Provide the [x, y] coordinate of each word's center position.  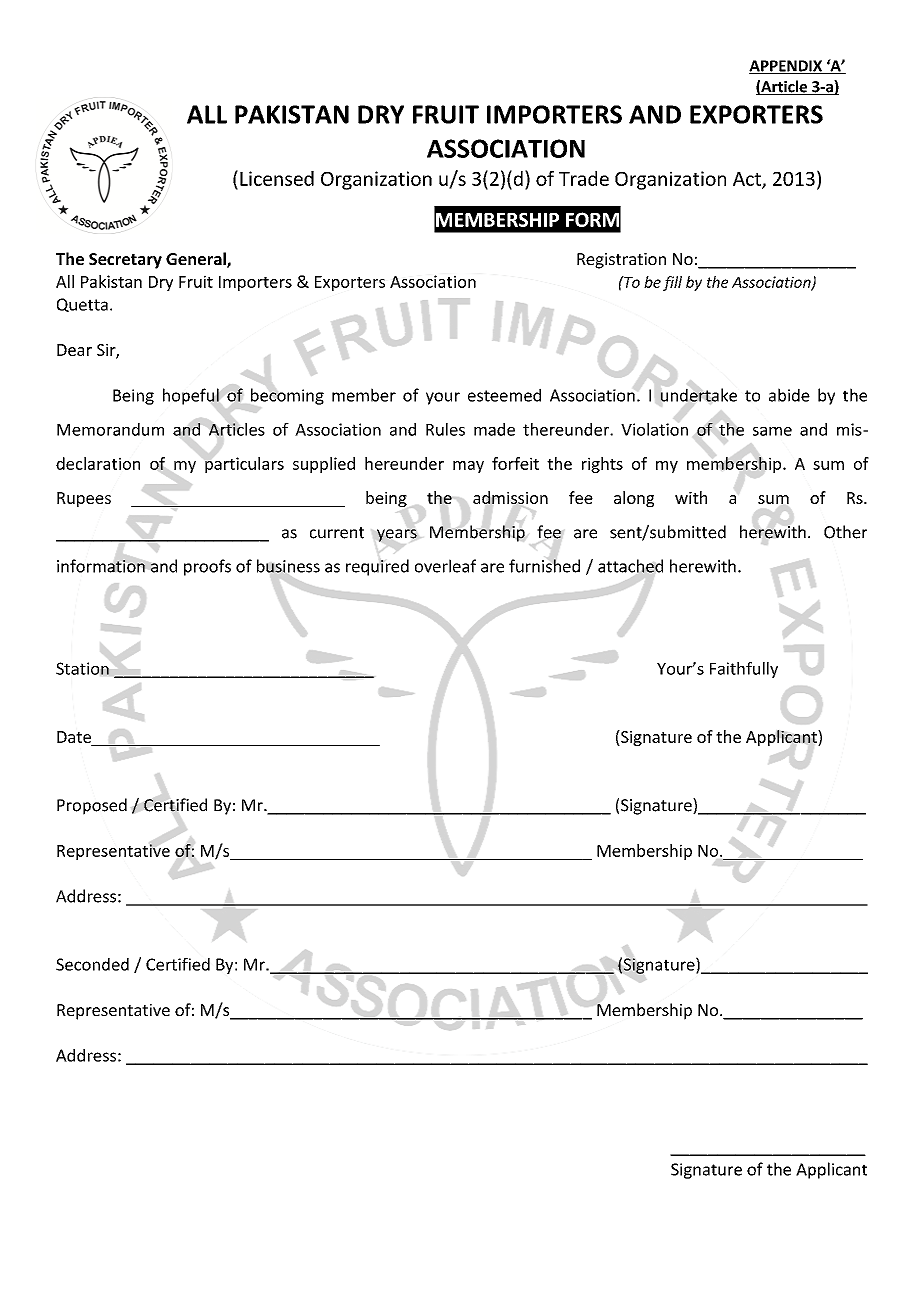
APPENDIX [787, 67]
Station [82, 668]
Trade [584, 178]
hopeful [191, 396]
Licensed [277, 178]
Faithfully [744, 670]
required [377, 567]
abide [789, 395]
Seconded [92, 964]
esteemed [504, 395]
